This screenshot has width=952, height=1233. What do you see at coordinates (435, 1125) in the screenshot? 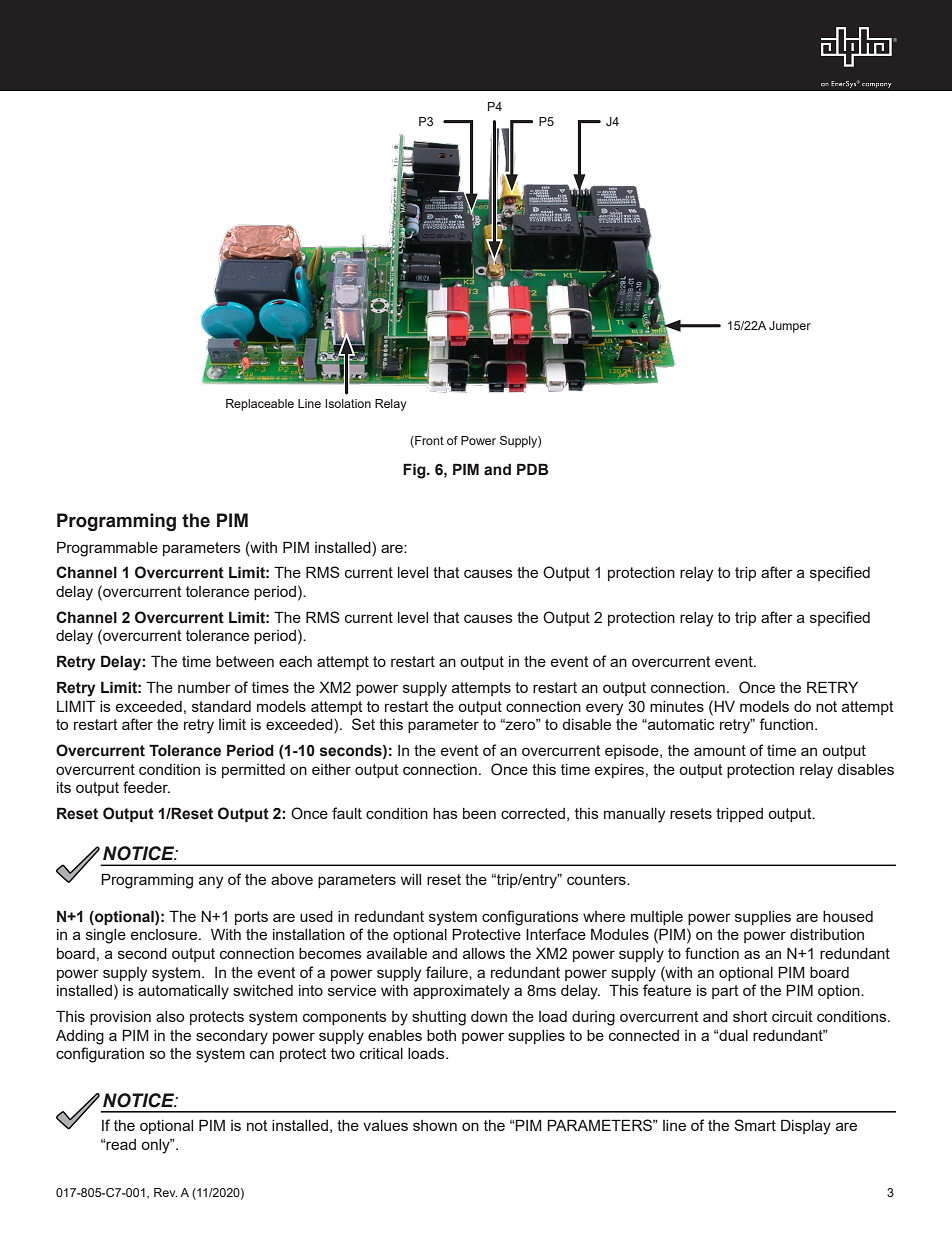
I see `shown` at bounding box center [435, 1125].
